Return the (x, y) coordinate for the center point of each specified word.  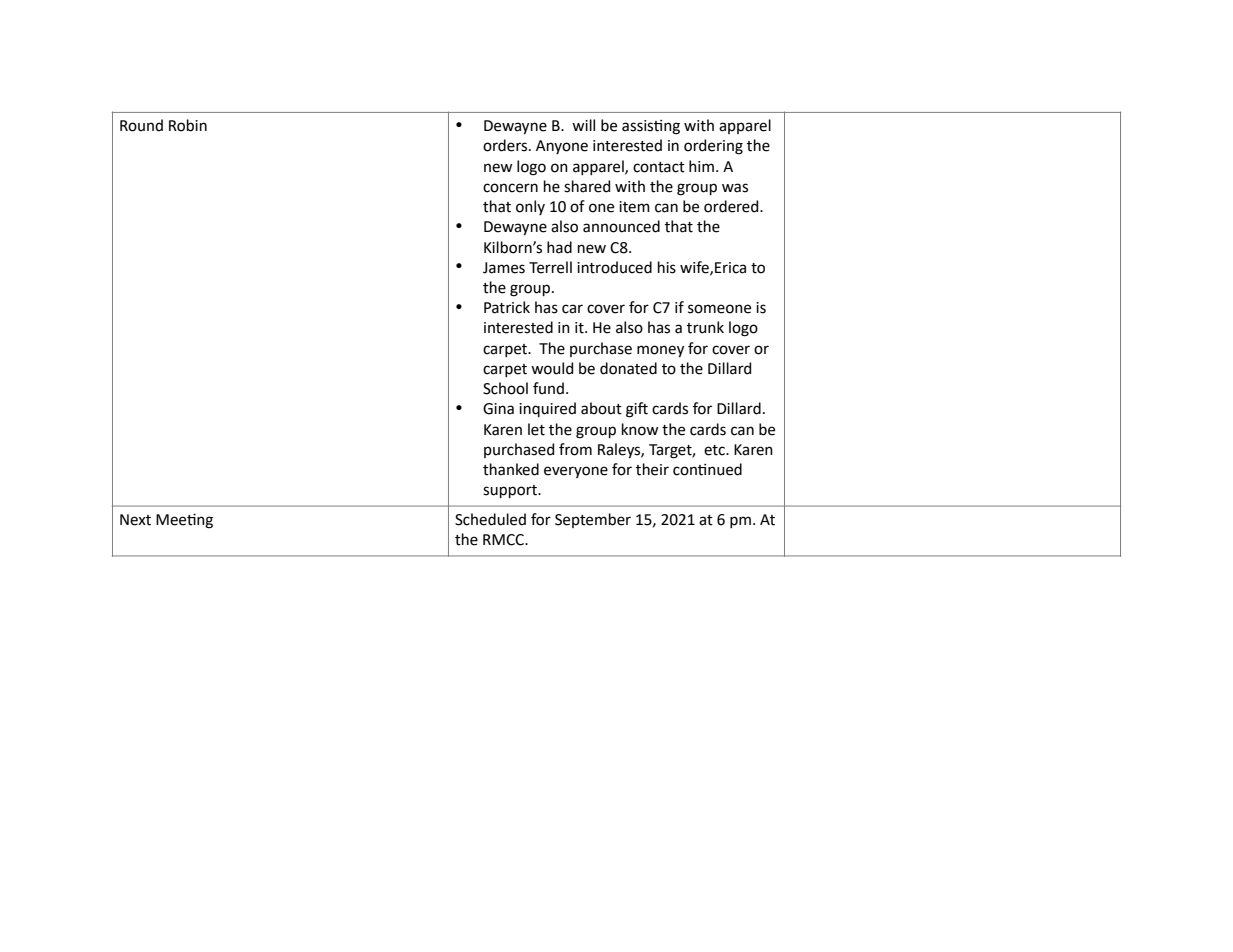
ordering (713, 147)
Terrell (550, 267)
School (505, 388)
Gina (498, 409)
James (504, 268)
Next (135, 520)
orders (506, 145)
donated (628, 368)
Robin (188, 125)
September (593, 520)
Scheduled (490, 519)
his (667, 267)
